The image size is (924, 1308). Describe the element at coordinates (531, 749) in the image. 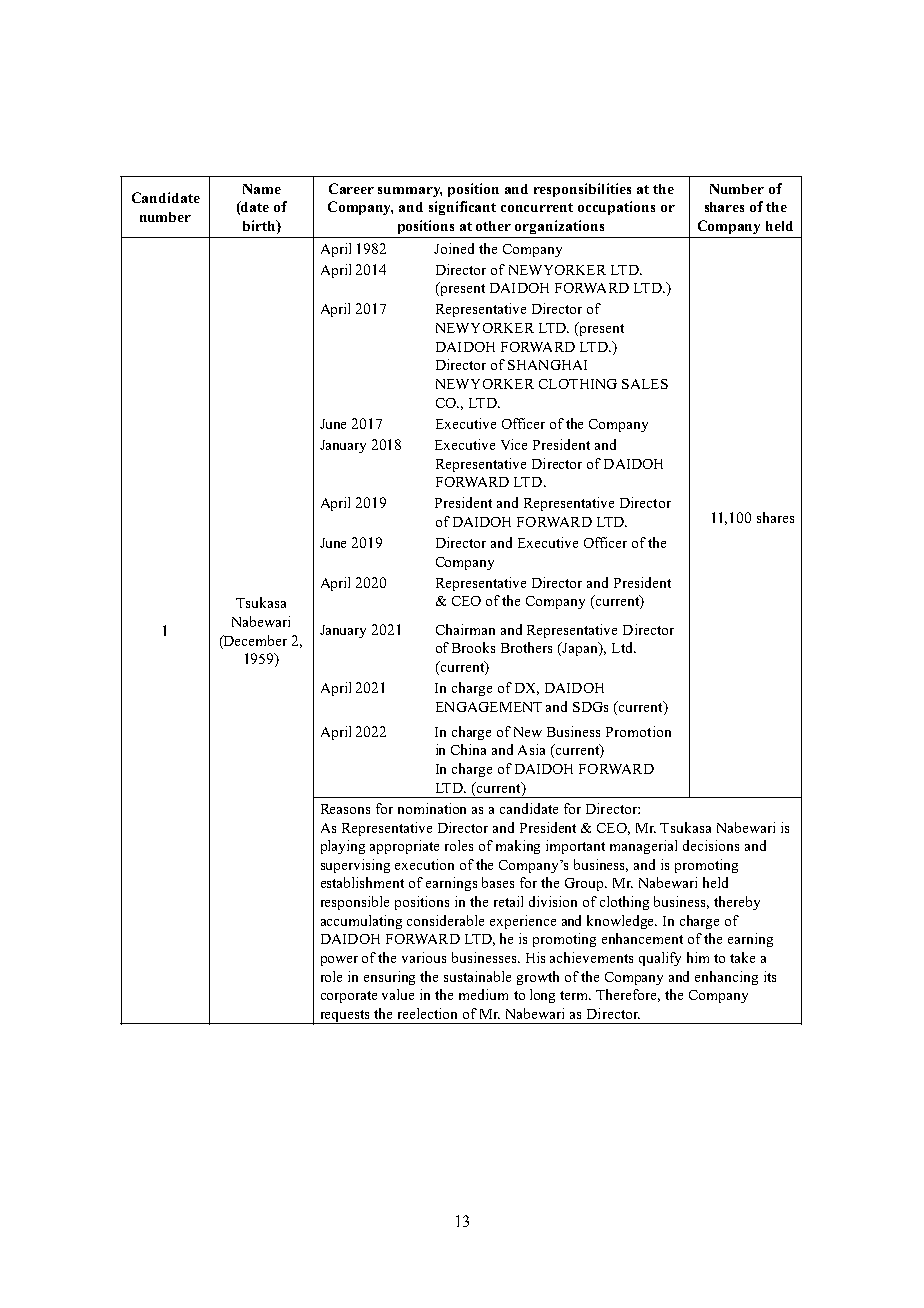

I see `Asia` at that location.
